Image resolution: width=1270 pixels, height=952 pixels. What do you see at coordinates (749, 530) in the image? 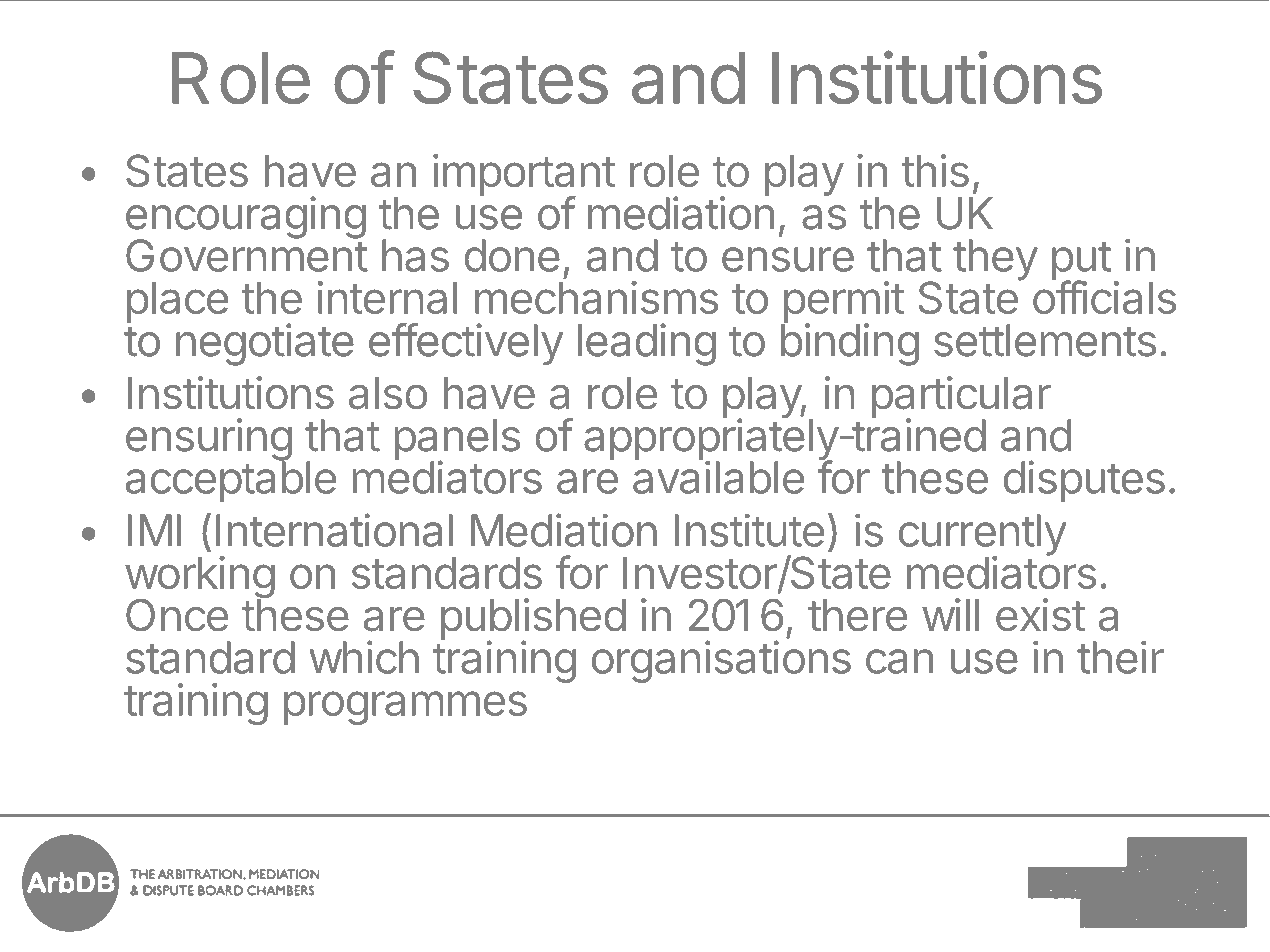
I see `Institute` at bounding box center [749, 530].
